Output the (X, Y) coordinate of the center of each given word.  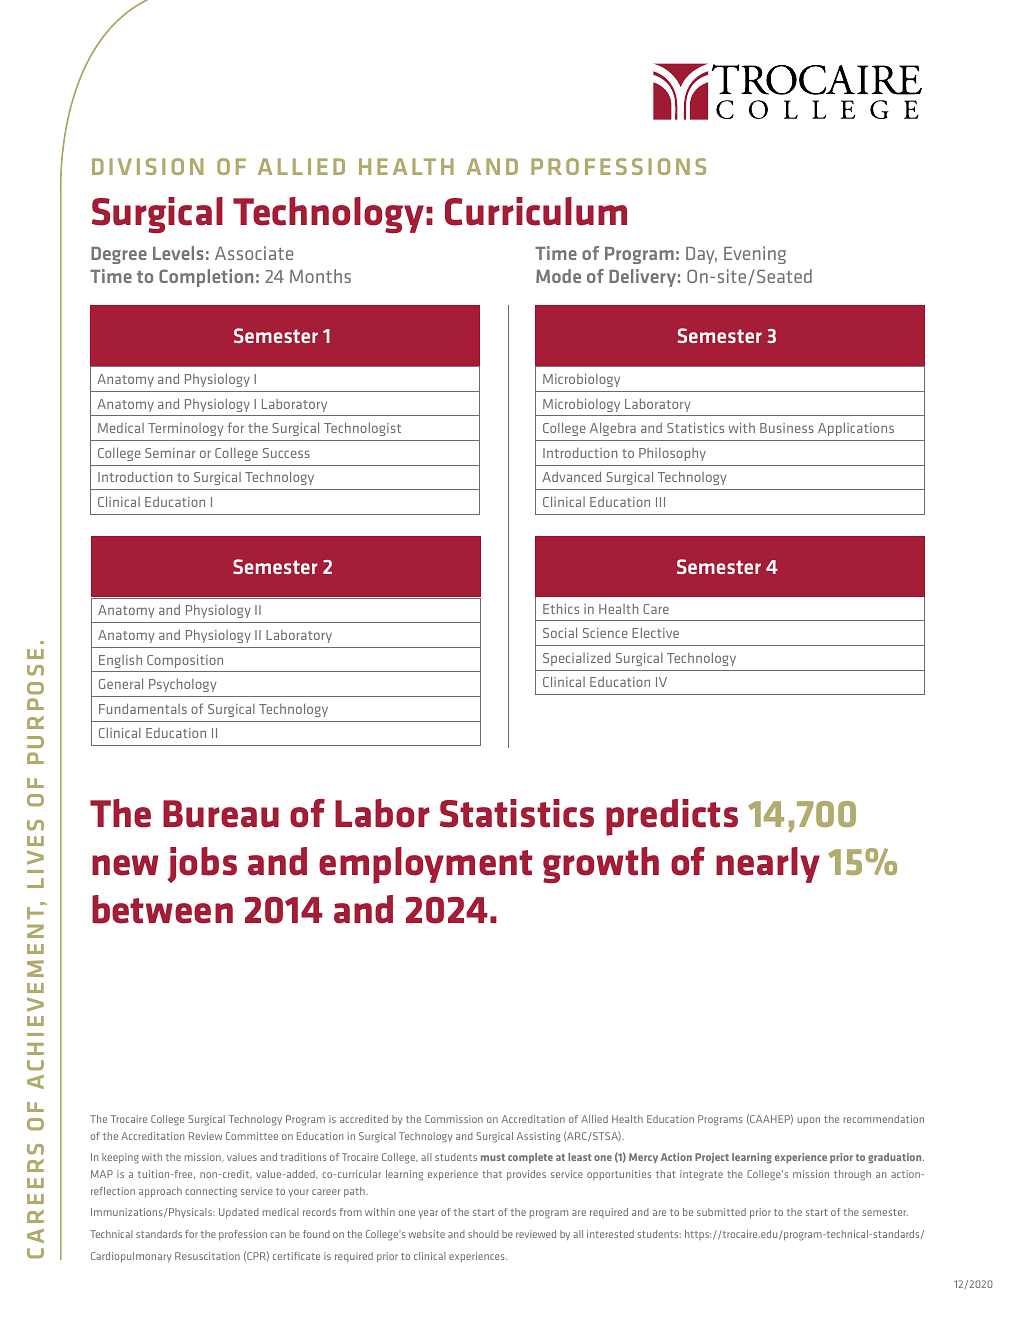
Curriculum (536, 211)
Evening (755, 255)
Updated (239, 1213)
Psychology (182, 685)
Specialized (577, 659)
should (483, 1234)
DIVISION (147, 166)
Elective (655, 632)
